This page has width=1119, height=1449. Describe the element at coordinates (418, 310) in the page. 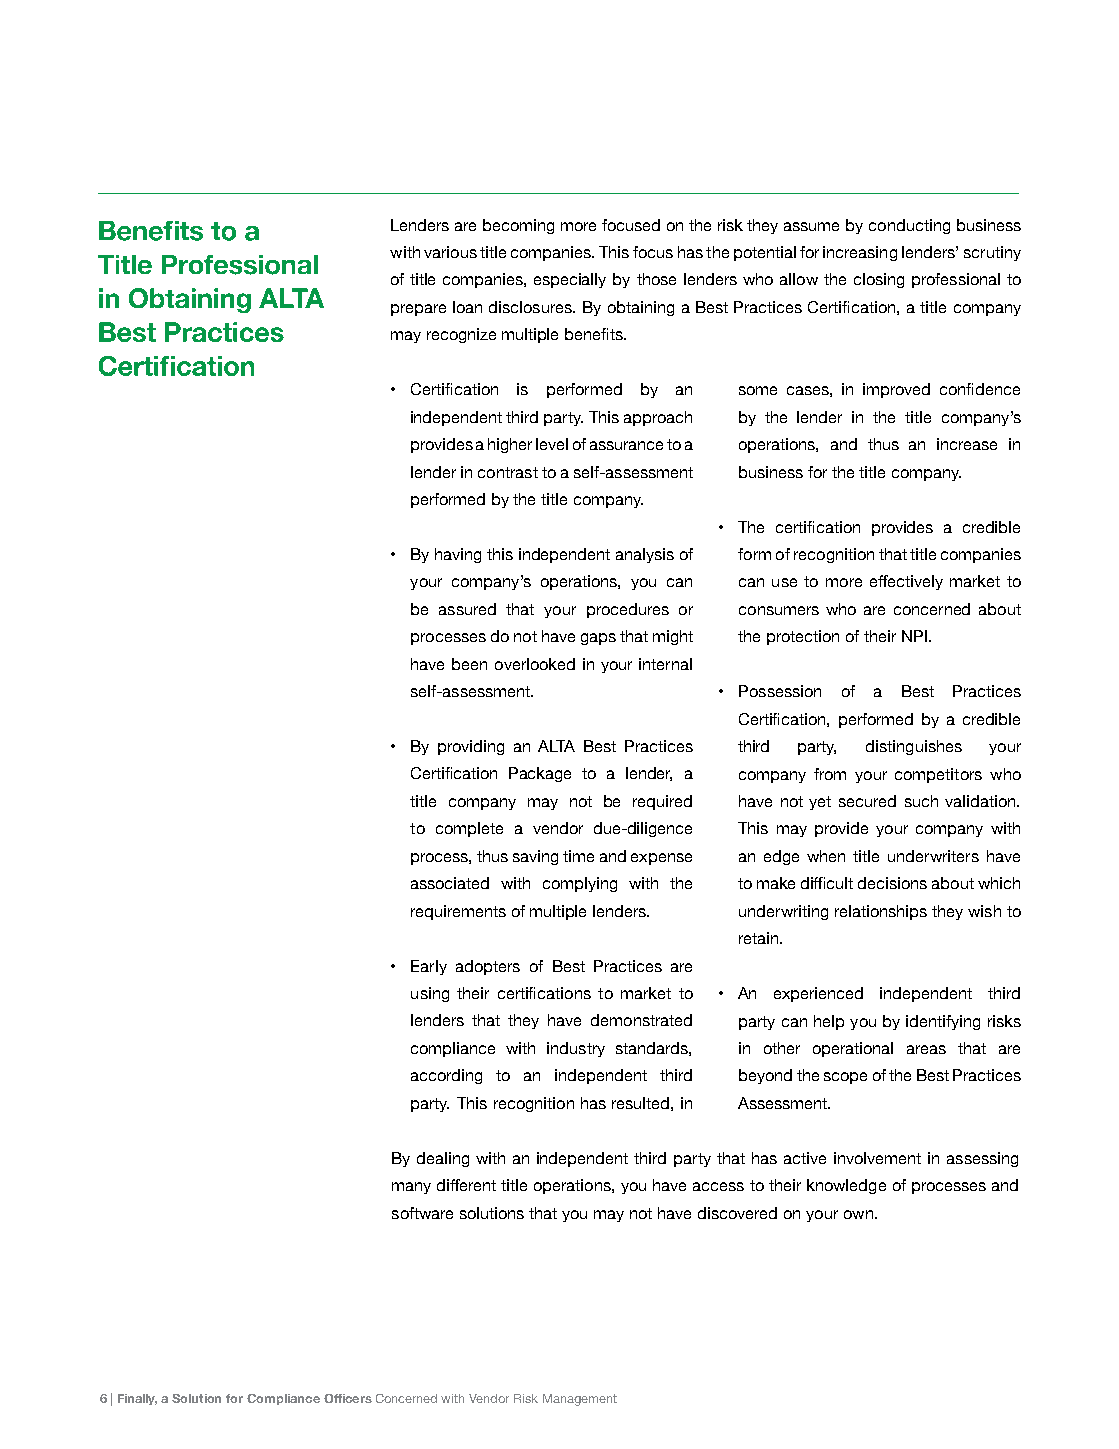

I see `prepare` at that location.
